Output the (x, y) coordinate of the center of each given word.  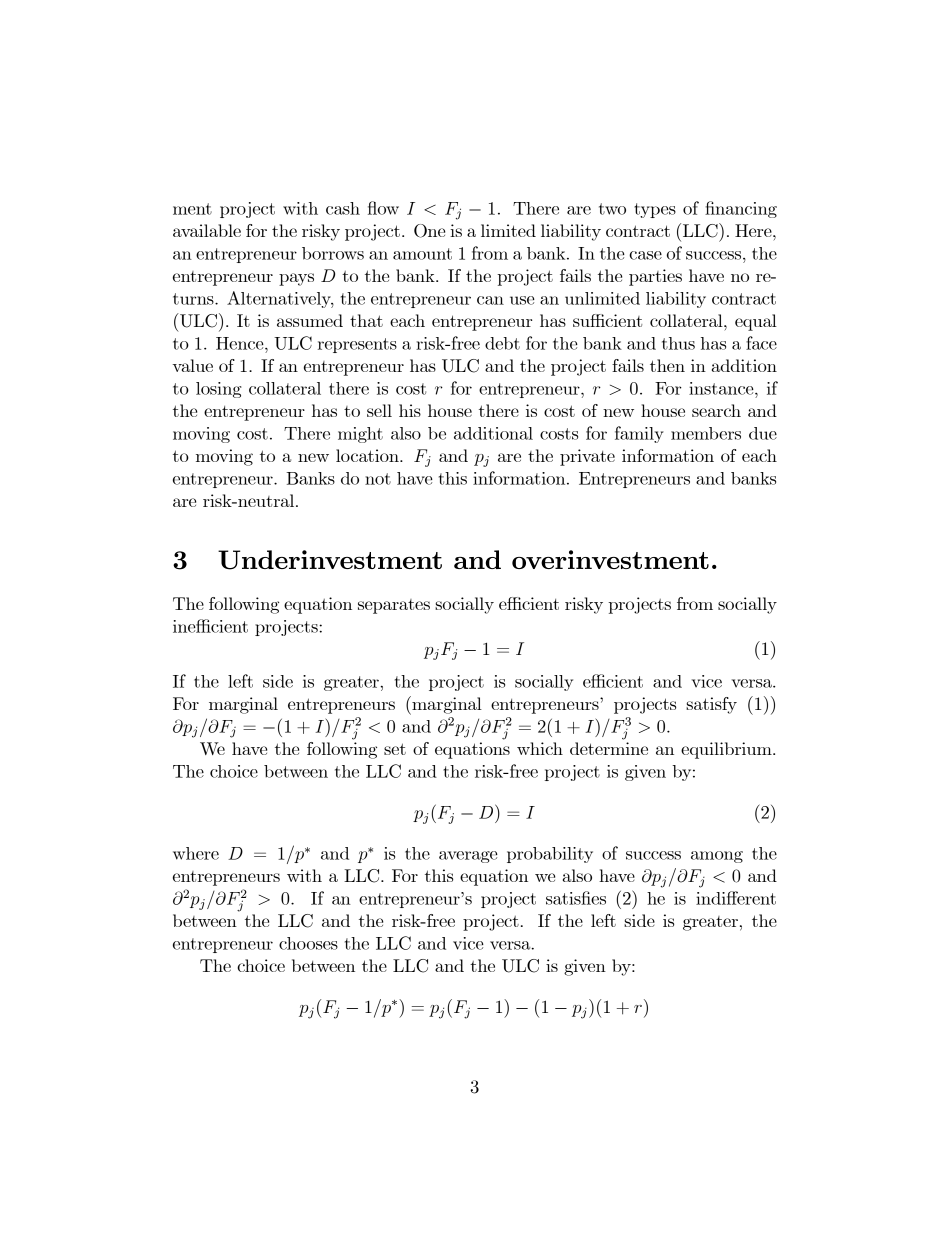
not (378, 479)
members (706, 433)
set (395, 749)
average (468, 857)
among (717, 857)
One (429, 231)
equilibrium (727, 750)
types (655, 210)
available (207, 230)
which (540, 748)
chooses (308, 943)
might (360, 435)
